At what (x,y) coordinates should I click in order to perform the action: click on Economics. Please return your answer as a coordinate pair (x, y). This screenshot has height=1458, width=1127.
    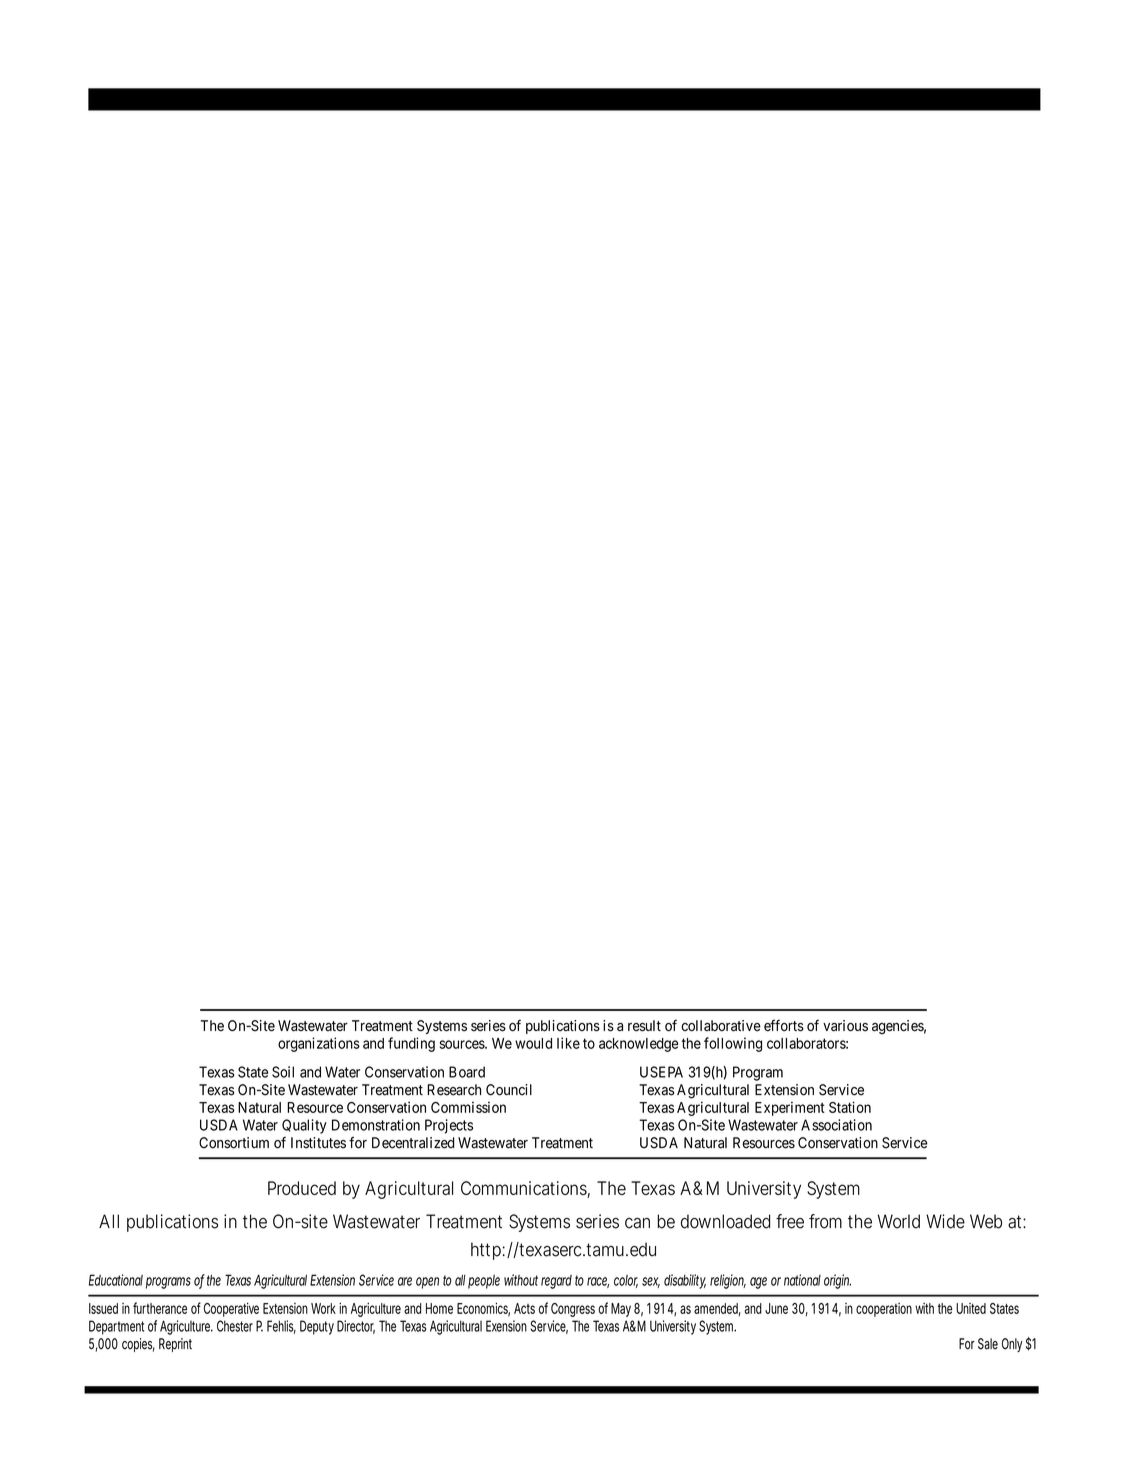
    Looking at the image, I should click on (483, 1309).
